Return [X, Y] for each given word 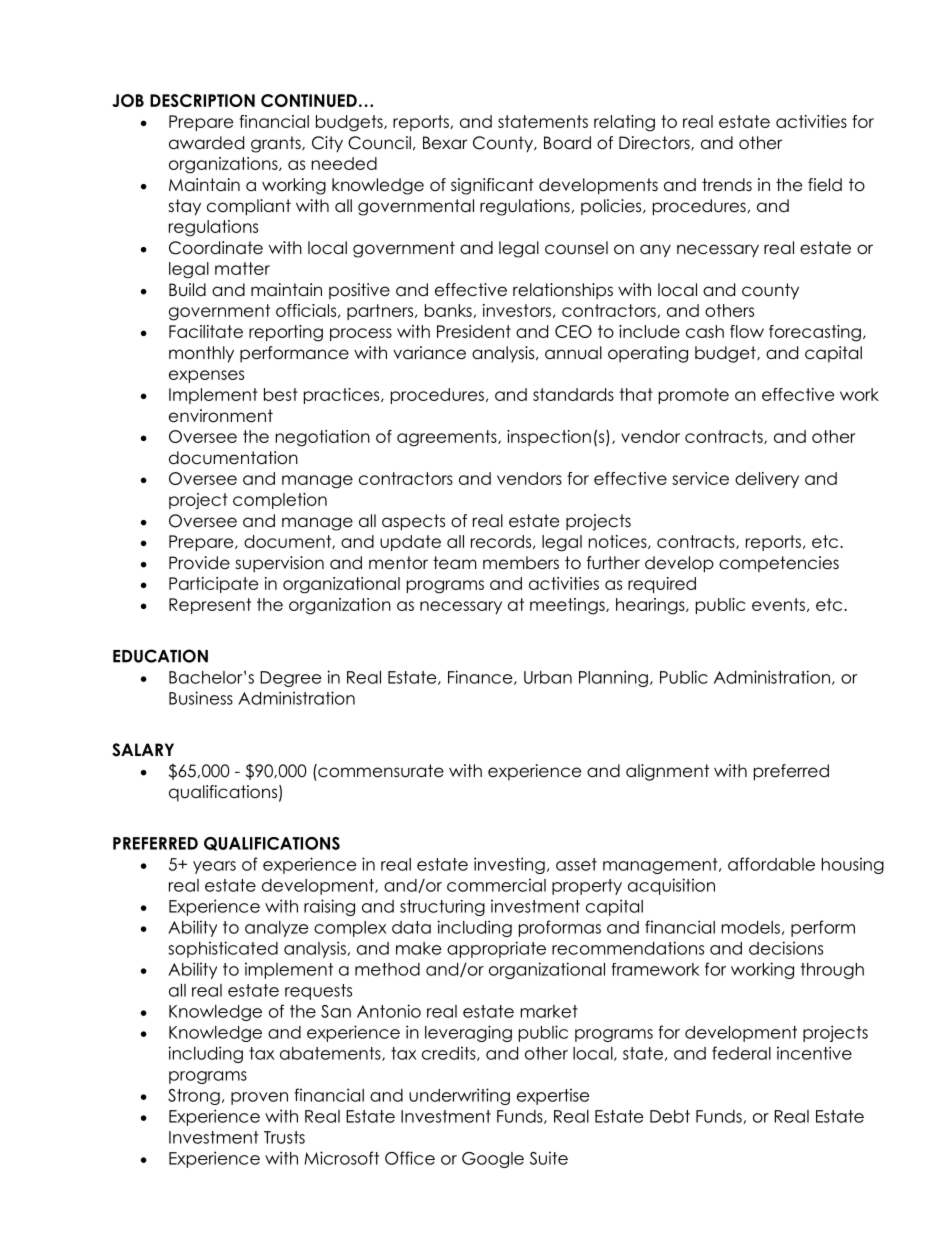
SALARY [143, 750]
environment [221, 416]
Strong [194, 1097]
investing [509, 865]
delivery [767, 480]
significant [492, 186]
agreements [448, 438]
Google [493, 1160]
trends [727, 185]
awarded [206, 143]
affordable [771, 864]
